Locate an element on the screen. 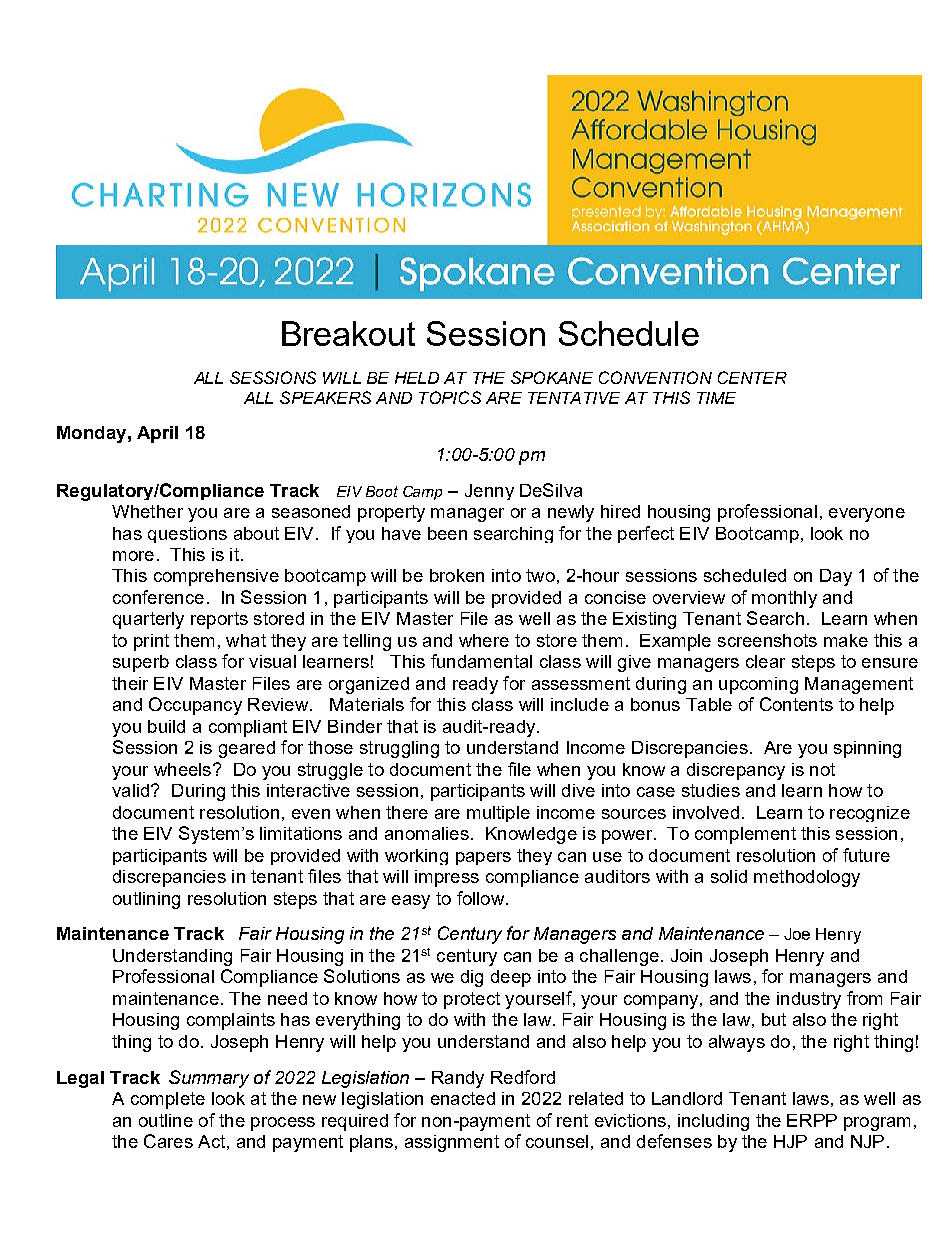  April is located at coordinates (157, 434).
